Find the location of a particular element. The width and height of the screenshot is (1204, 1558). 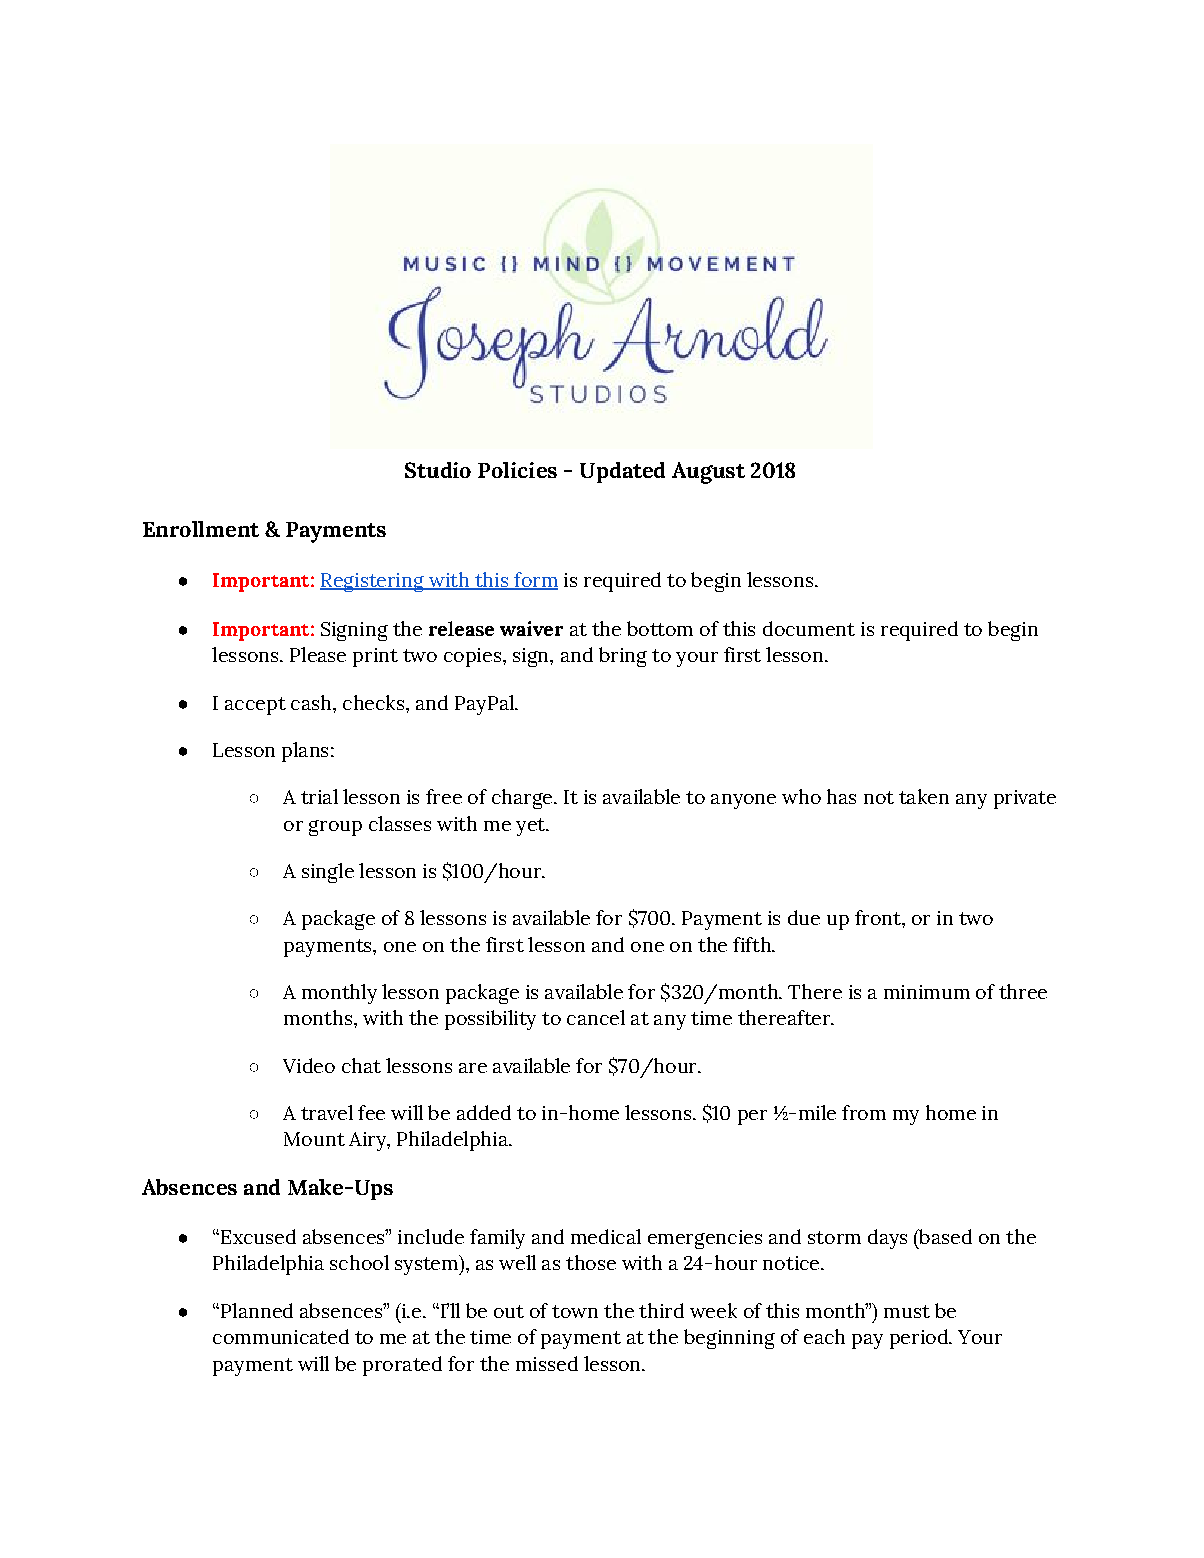

bring is located at coordinates (623, 657).
